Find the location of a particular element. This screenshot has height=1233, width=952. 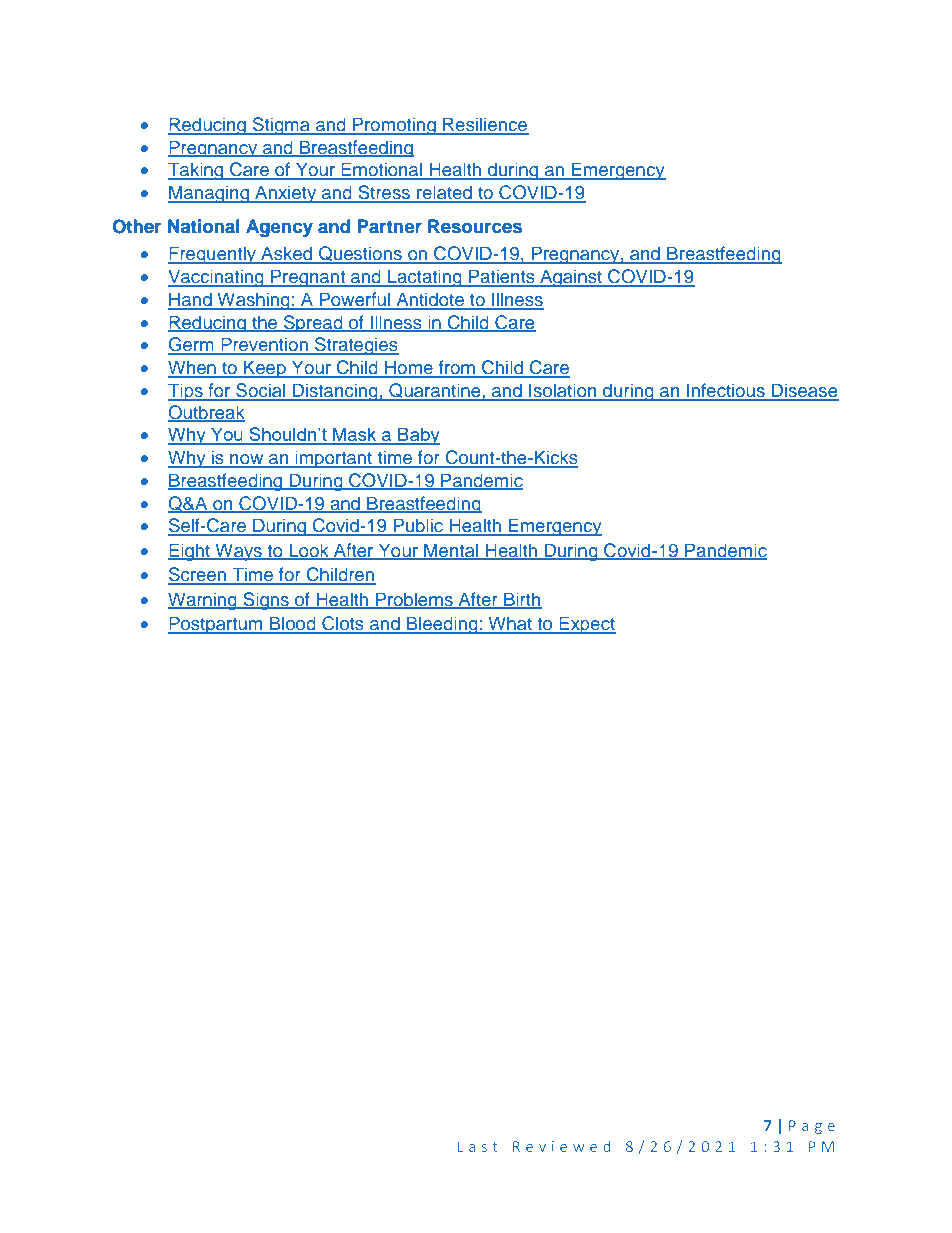

Resilience is located at coordinates (485, 125).
